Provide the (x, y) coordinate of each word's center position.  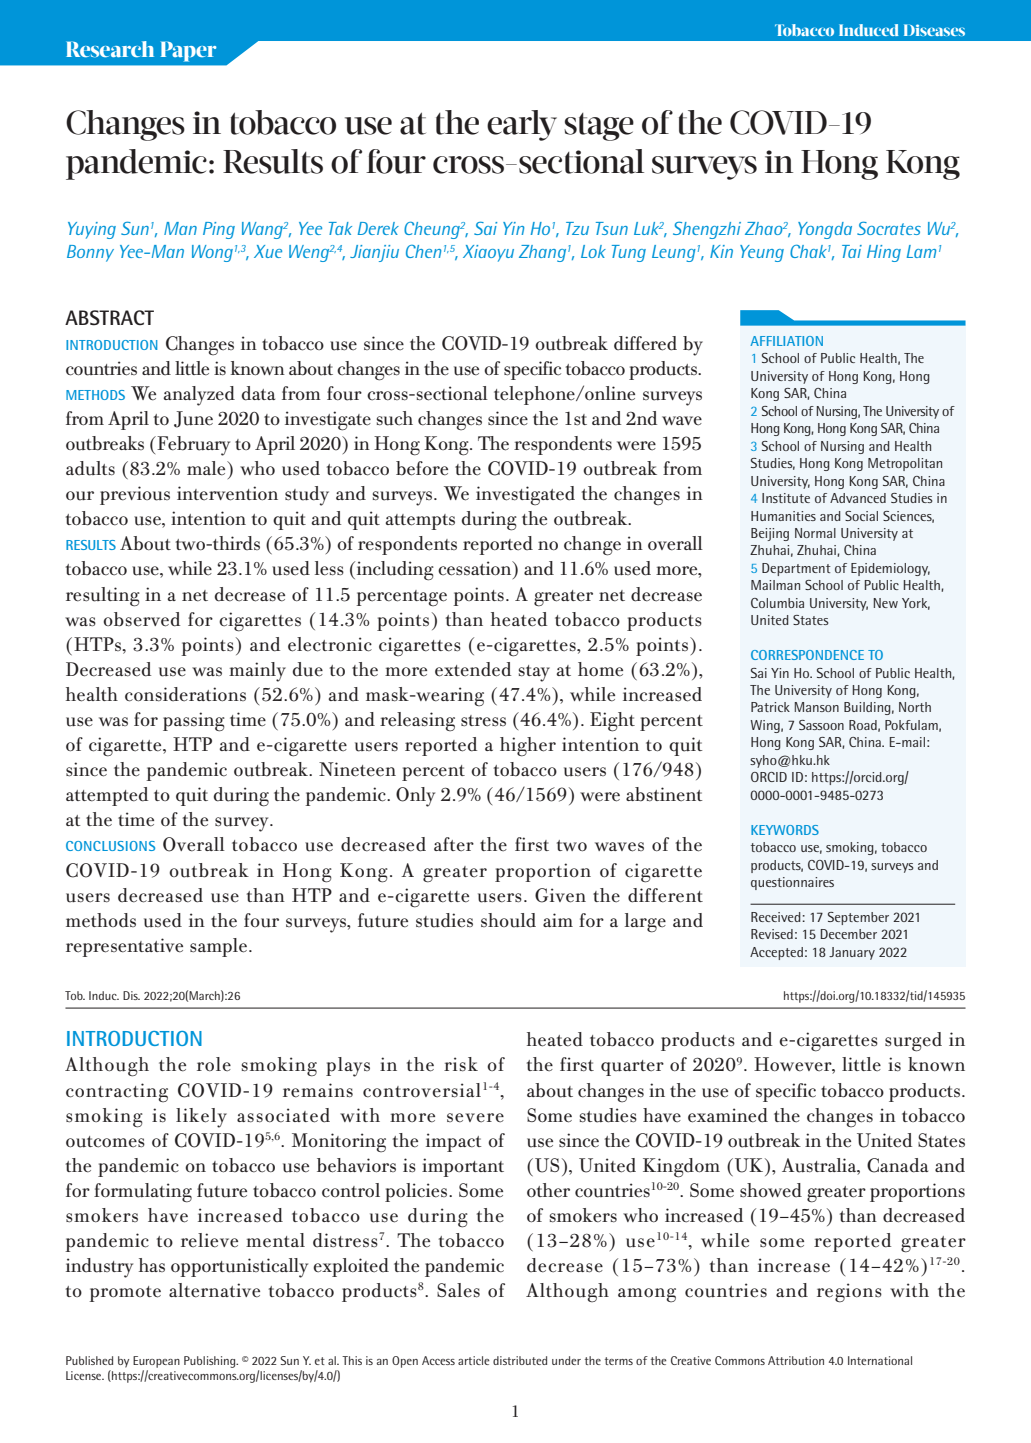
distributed (520, 1360)
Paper (189, 51)
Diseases (934, 30)
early (522, 125)
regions (849, 1293)
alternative (214, 1290)
